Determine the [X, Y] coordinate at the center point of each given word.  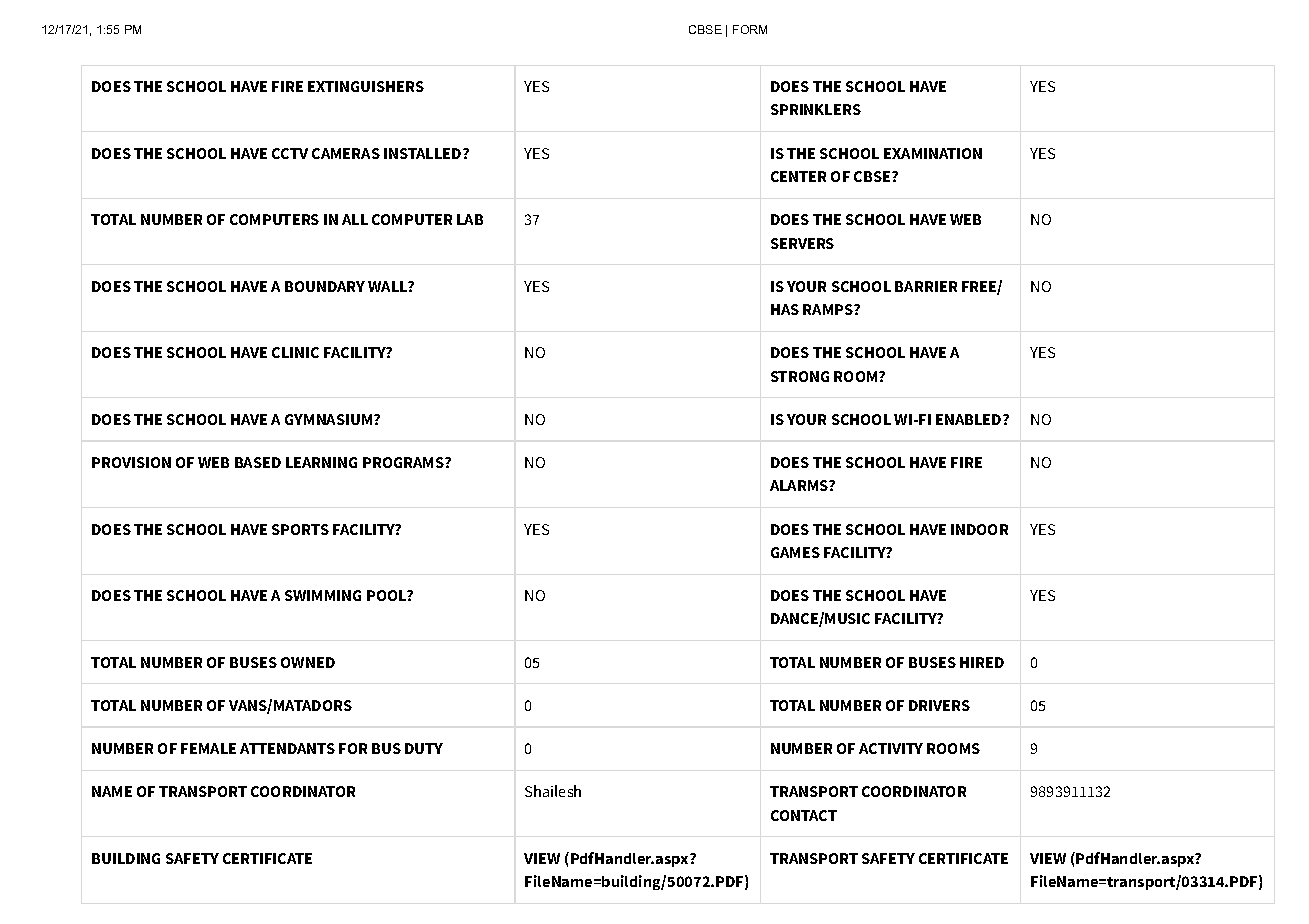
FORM [750, 29]
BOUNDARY [325, 286]
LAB [470, 219]
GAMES [795, 552]
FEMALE [208, 748]
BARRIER [926, 286]
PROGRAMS [404, 462]
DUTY [424, 748]
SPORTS [300, 529]
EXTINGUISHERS [366, 86]
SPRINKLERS [816, 109]
